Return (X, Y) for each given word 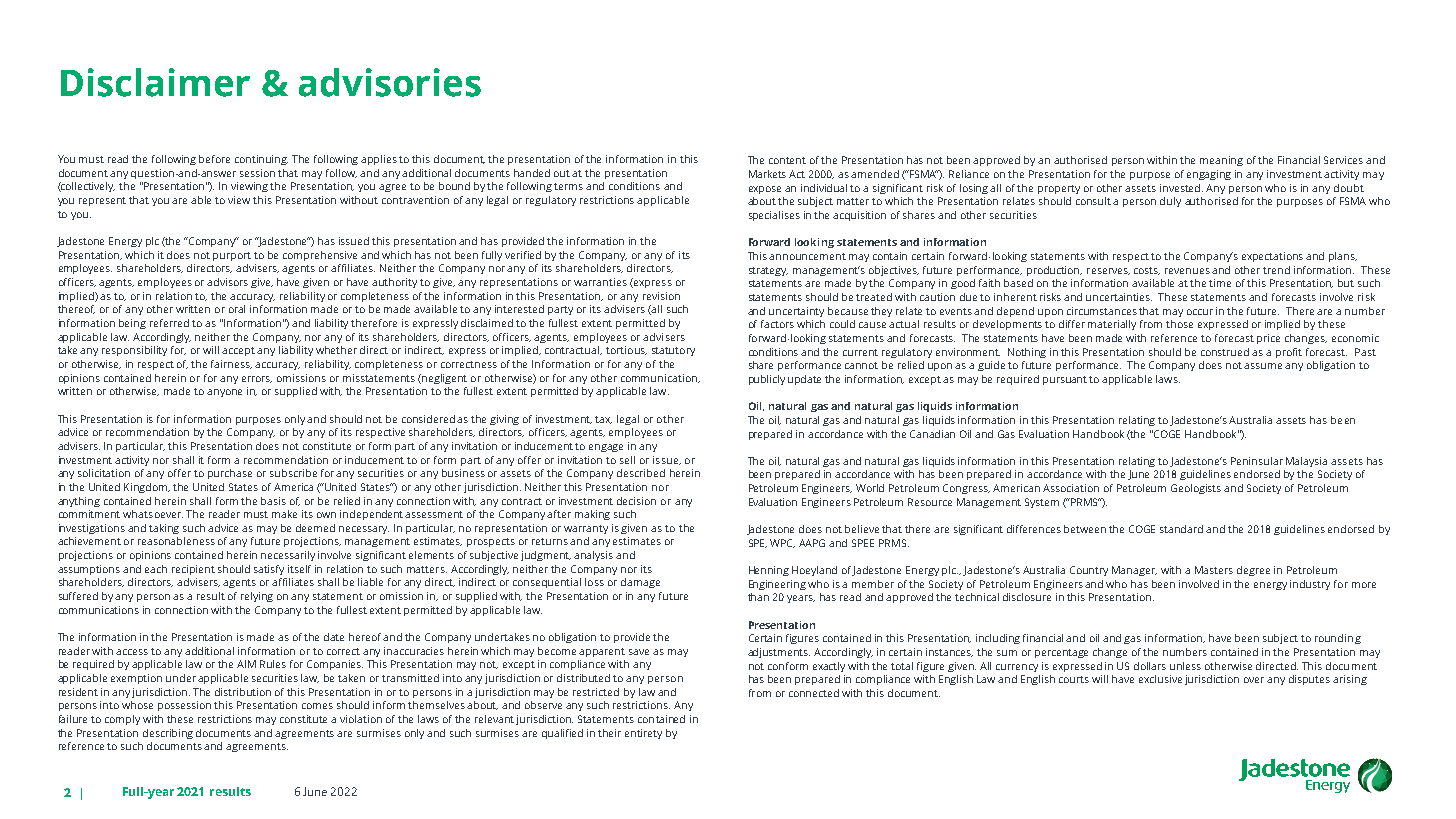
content (787, 160)
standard (1181, 529)
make (284, 514)
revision (661, 296)
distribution (243, 692)
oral (237, 309)
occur (1200, 312)
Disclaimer (155, 82)
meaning (1221, 161)
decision (636, 501)
